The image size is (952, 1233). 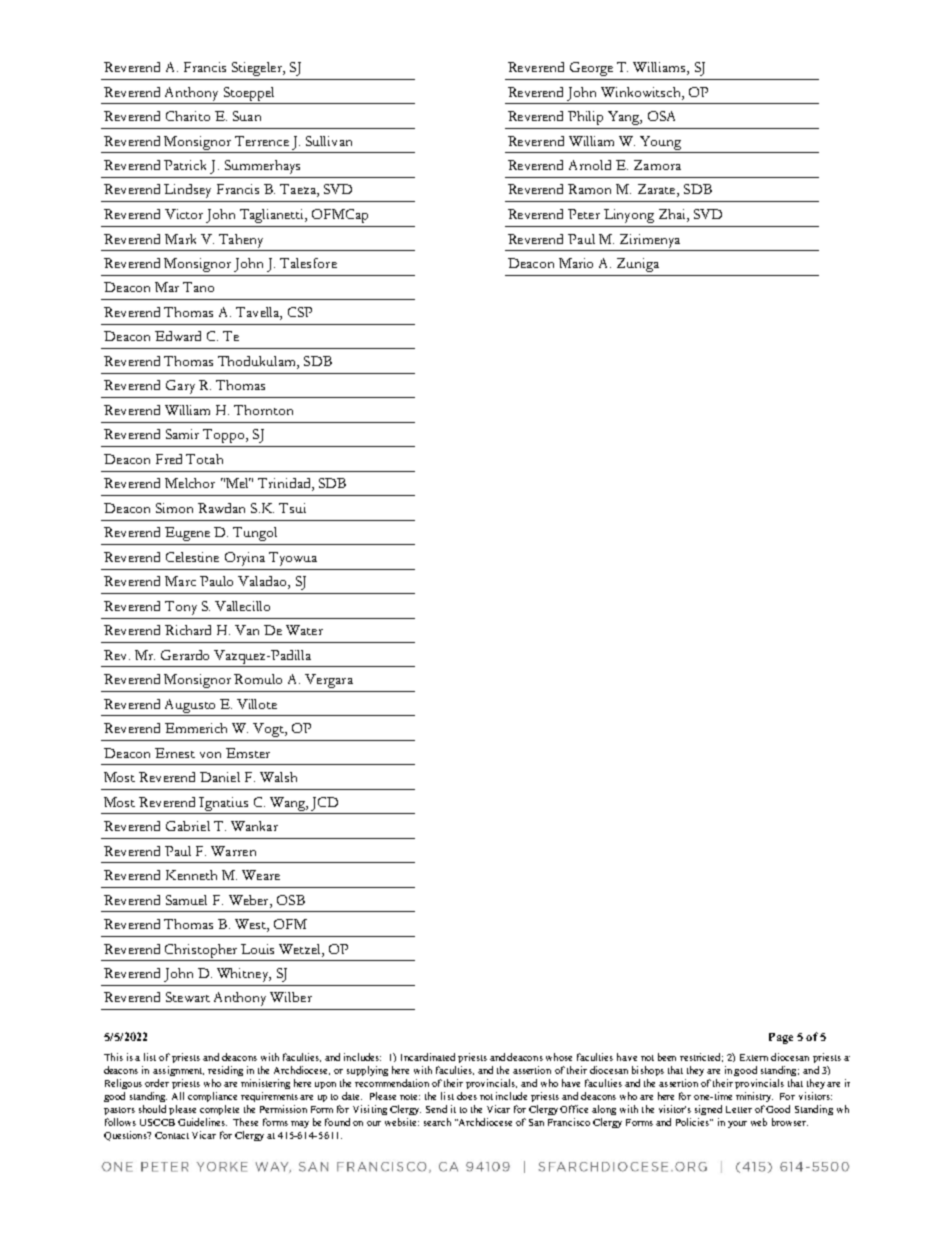 What do you see at coordinates (212, 1097) in the document?
I see `compliance` at bounding box center [212, 1097].
